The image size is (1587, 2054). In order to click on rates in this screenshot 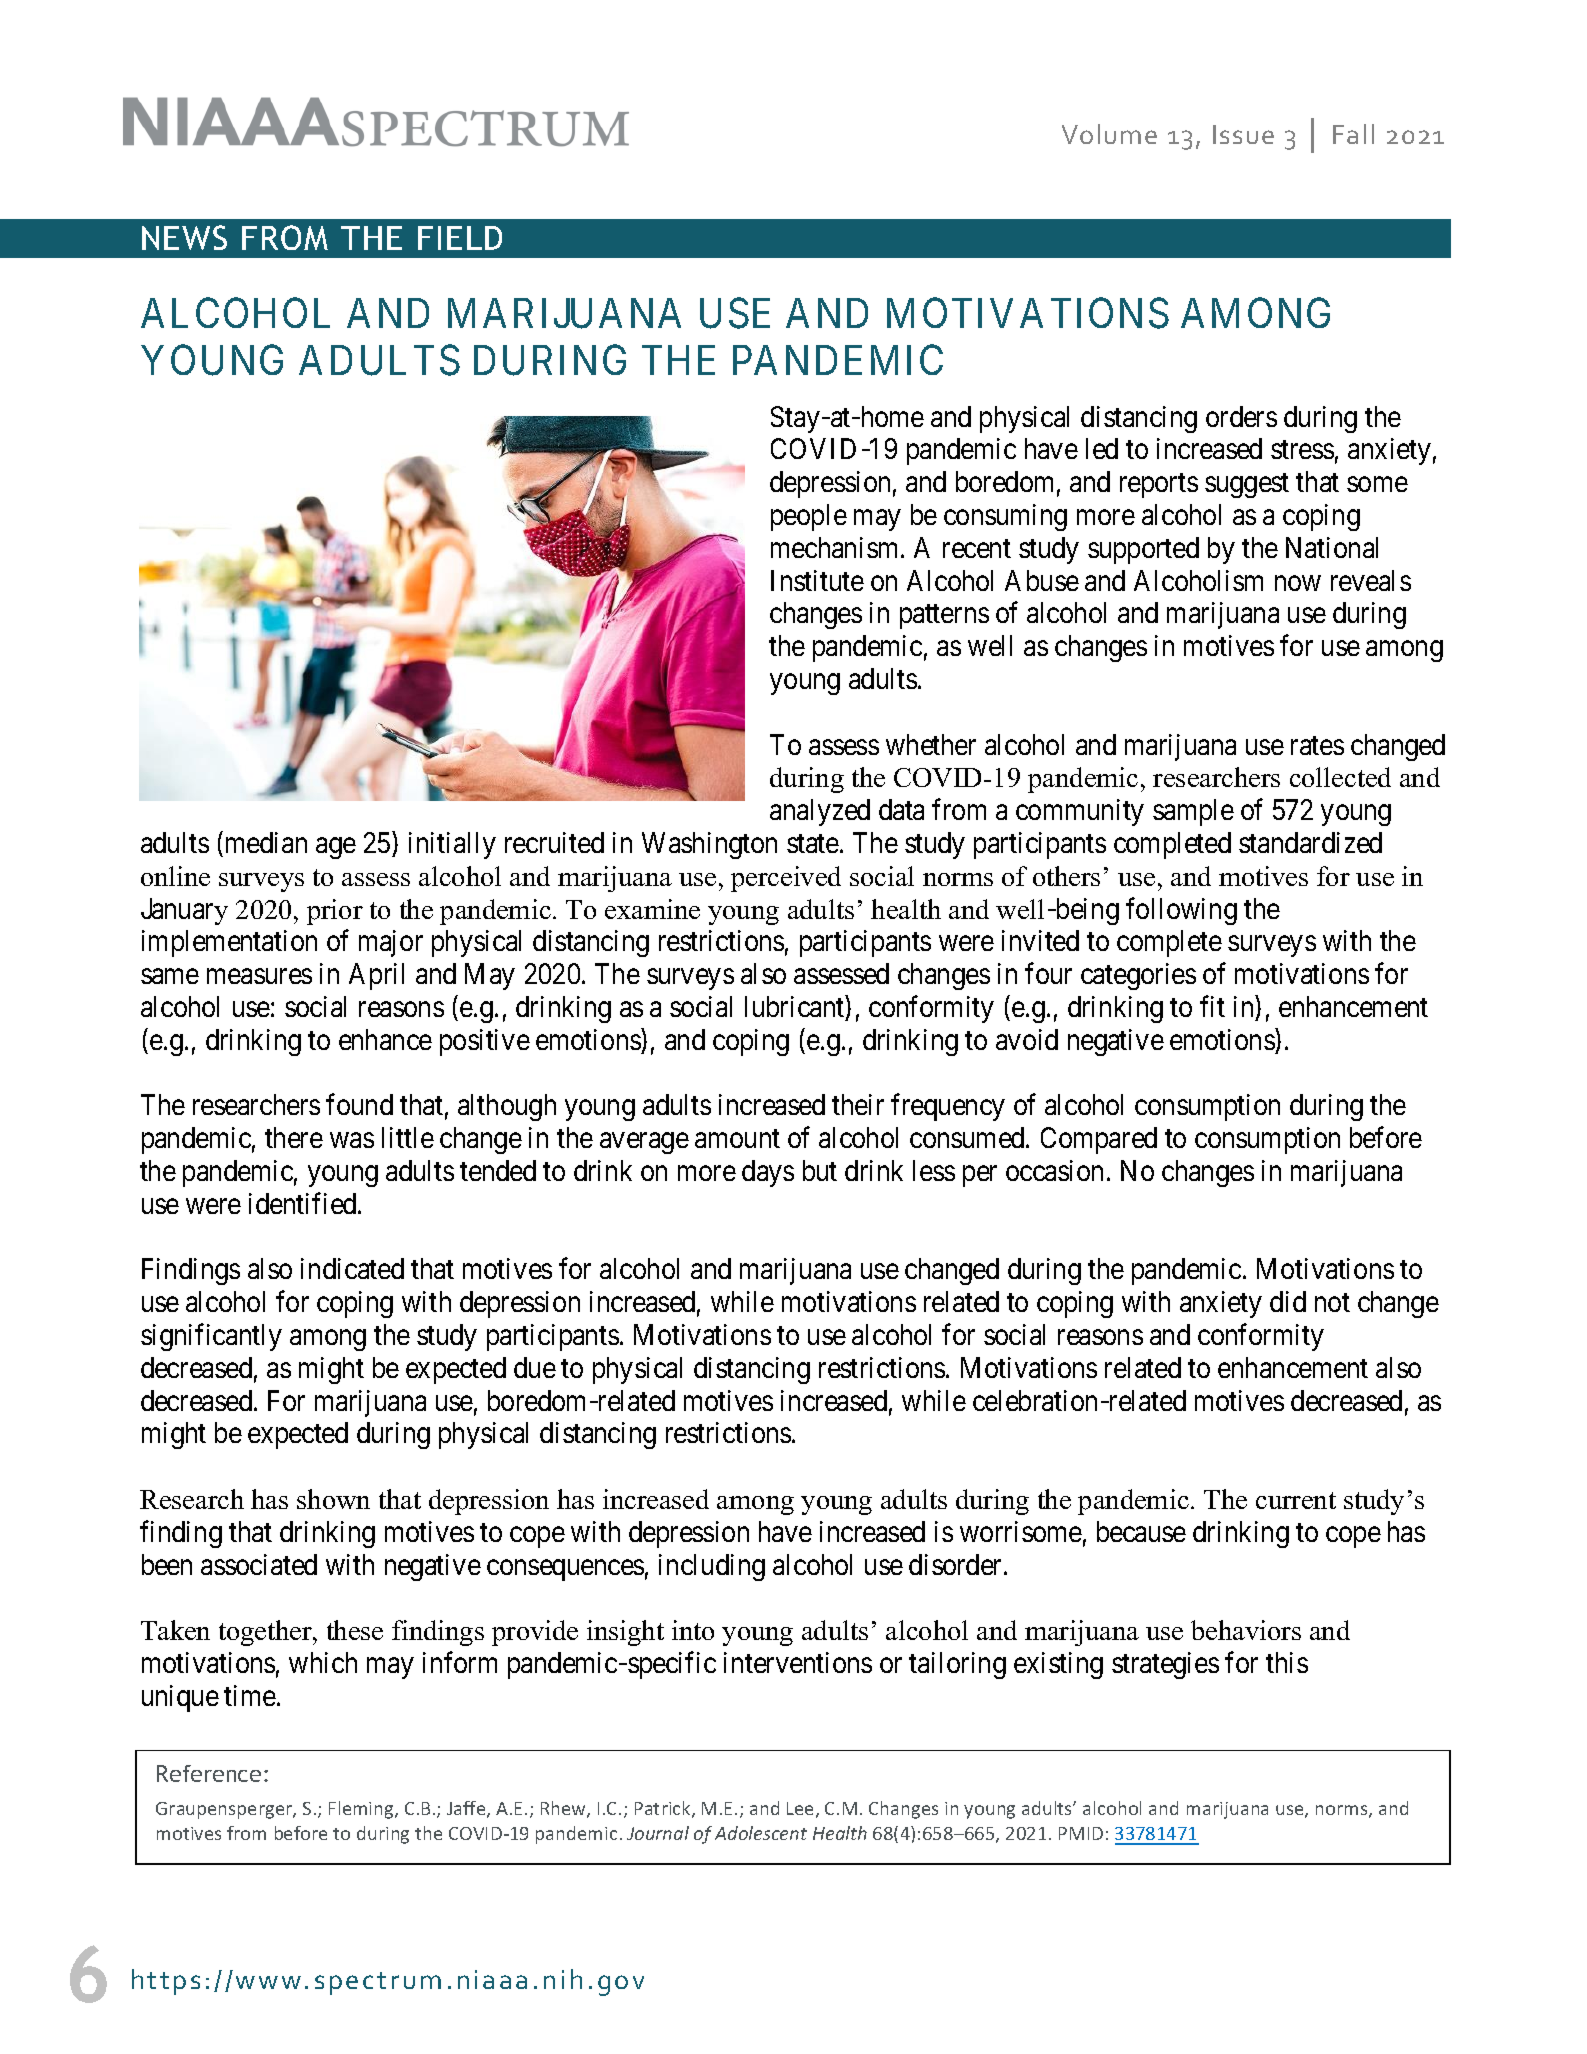, I will do `click(1317, 745)`.
